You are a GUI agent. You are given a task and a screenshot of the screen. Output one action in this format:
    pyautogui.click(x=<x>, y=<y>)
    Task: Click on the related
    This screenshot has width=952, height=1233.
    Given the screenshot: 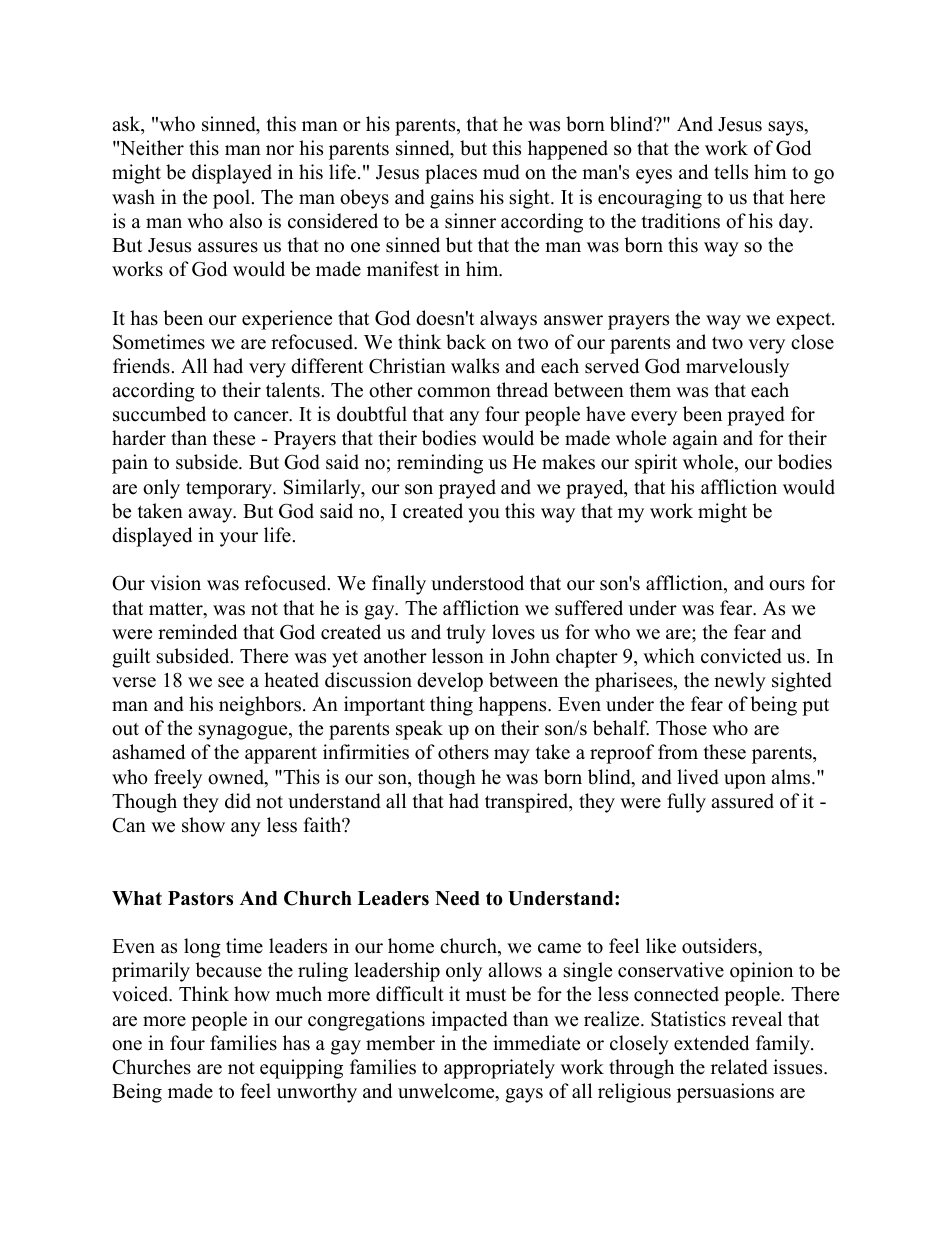 What is the action you would take?
    pyautogui.click(x=739, y=1067)
